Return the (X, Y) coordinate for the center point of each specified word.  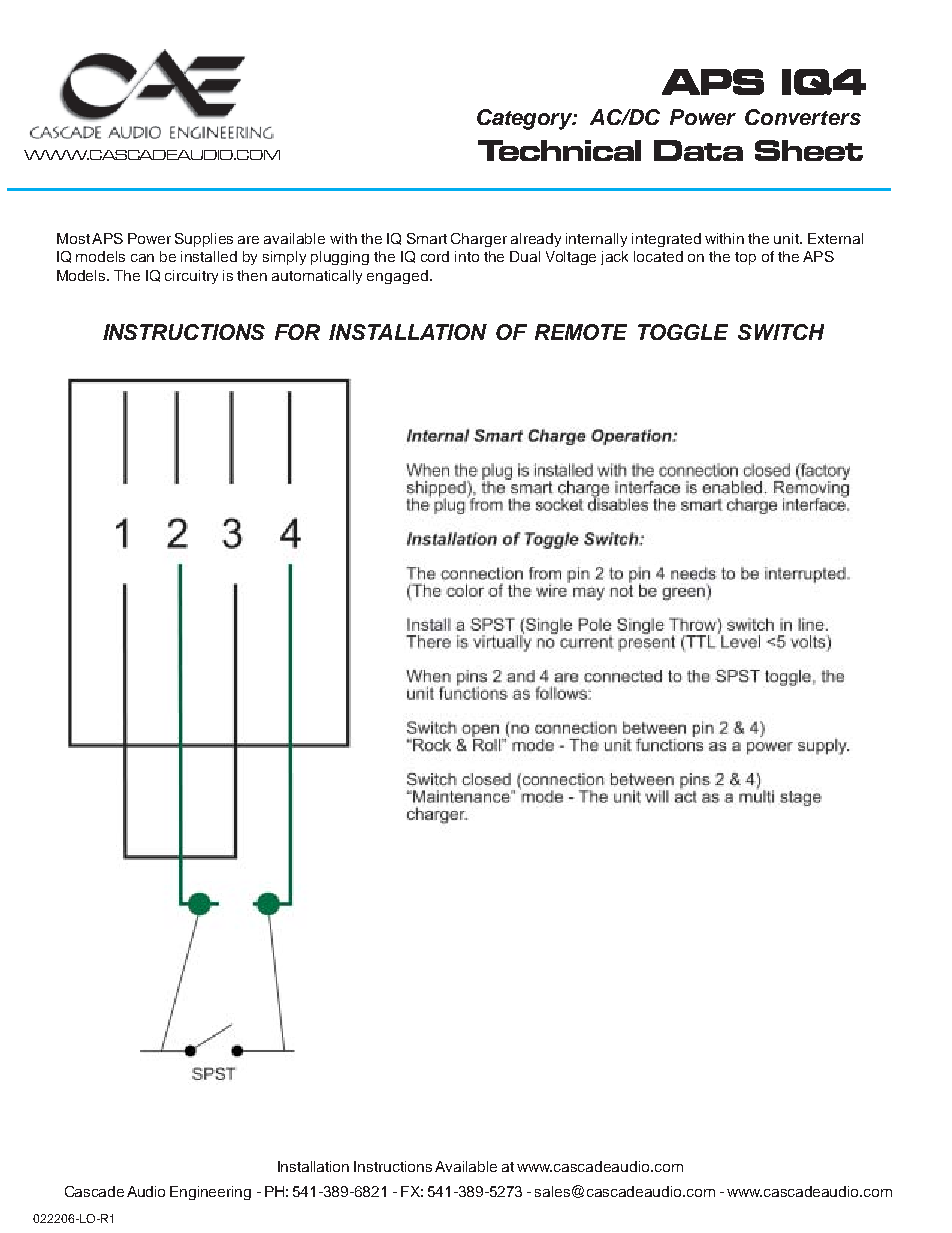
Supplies (204, 240)
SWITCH (781, 332)
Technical (559, 150)
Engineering (210, 1193)
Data (698, 150)
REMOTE (581, 332)
